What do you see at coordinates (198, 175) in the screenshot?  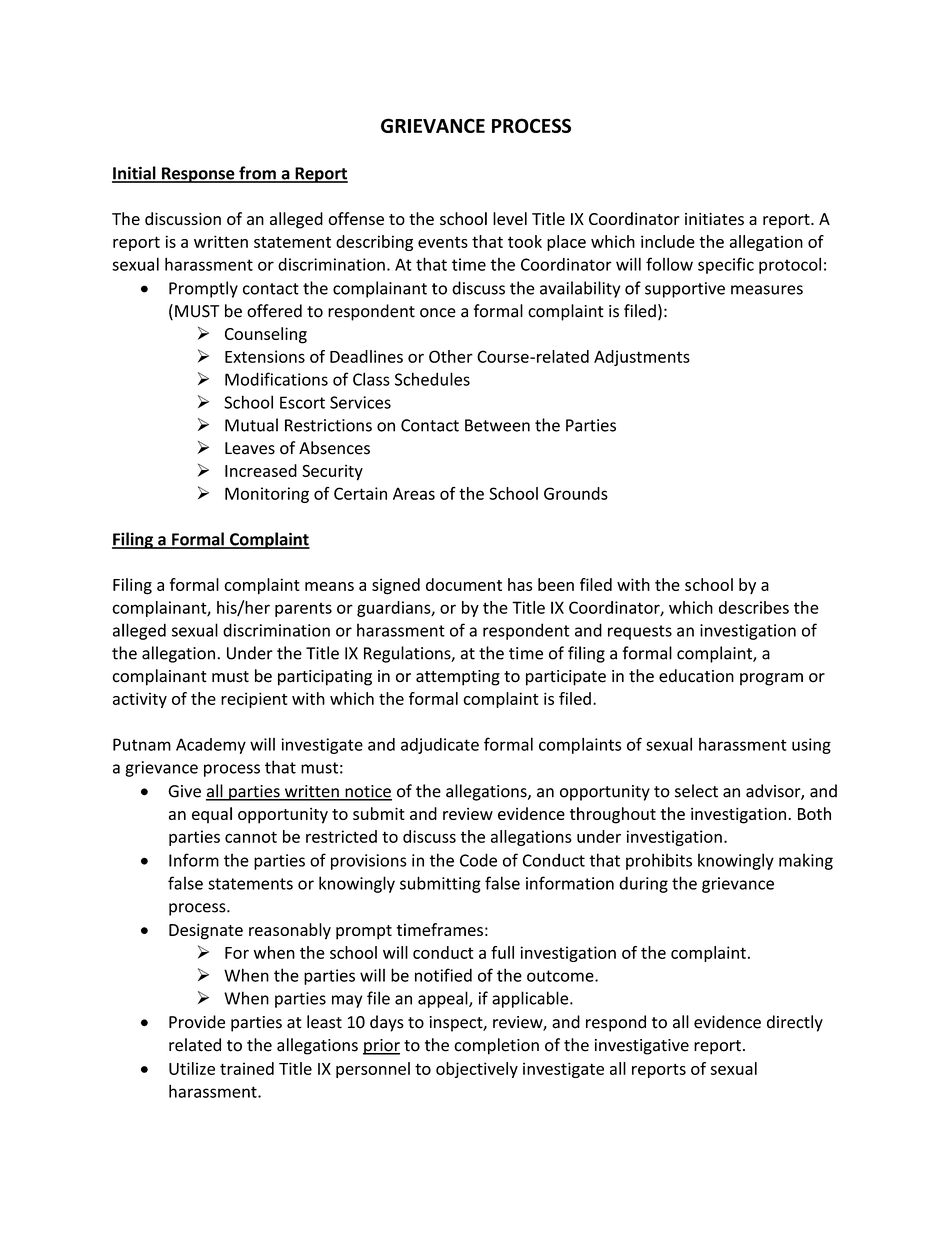 I see `Response` at bounding box center [198, 175].
